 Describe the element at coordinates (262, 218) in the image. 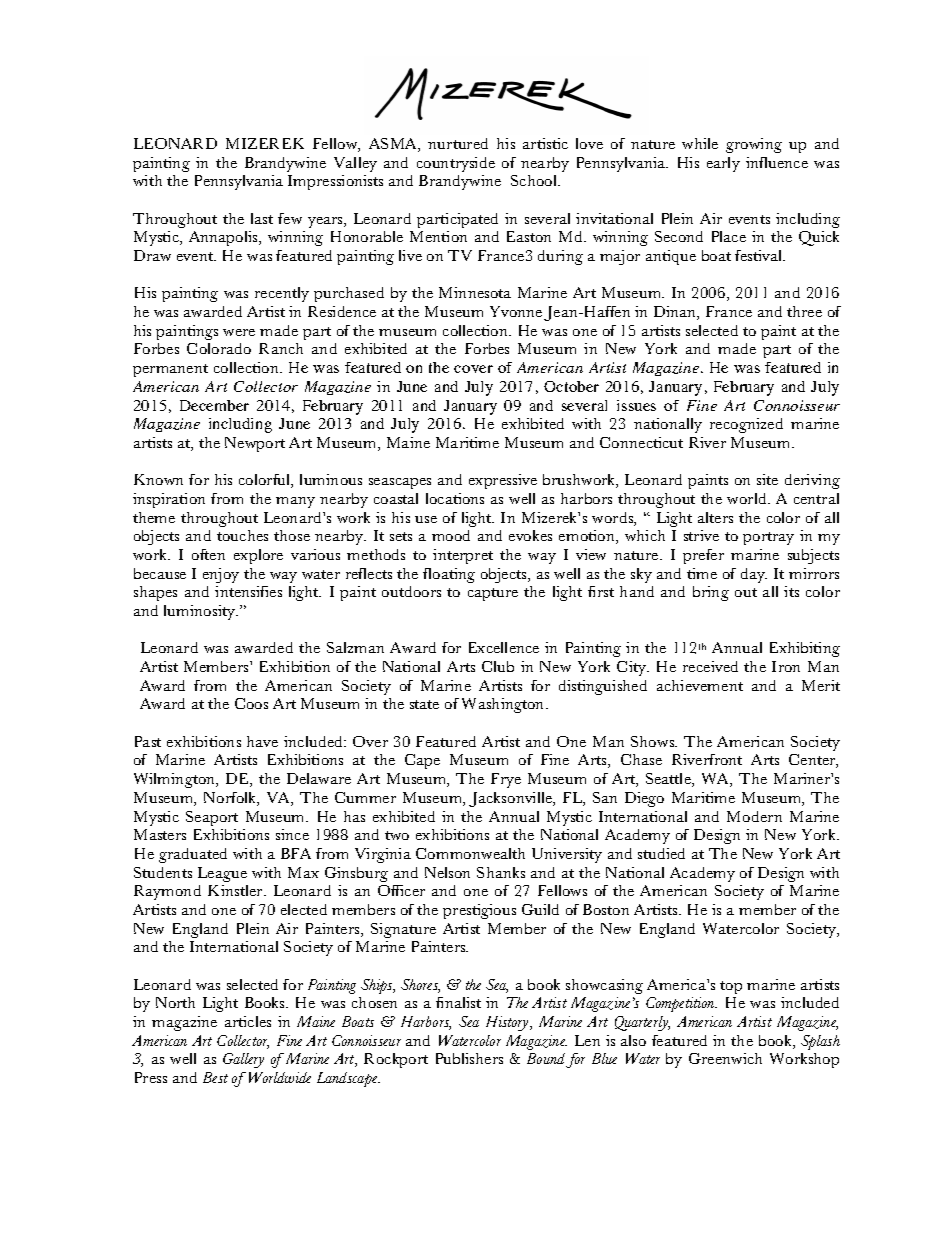

I see `last` at that location.
